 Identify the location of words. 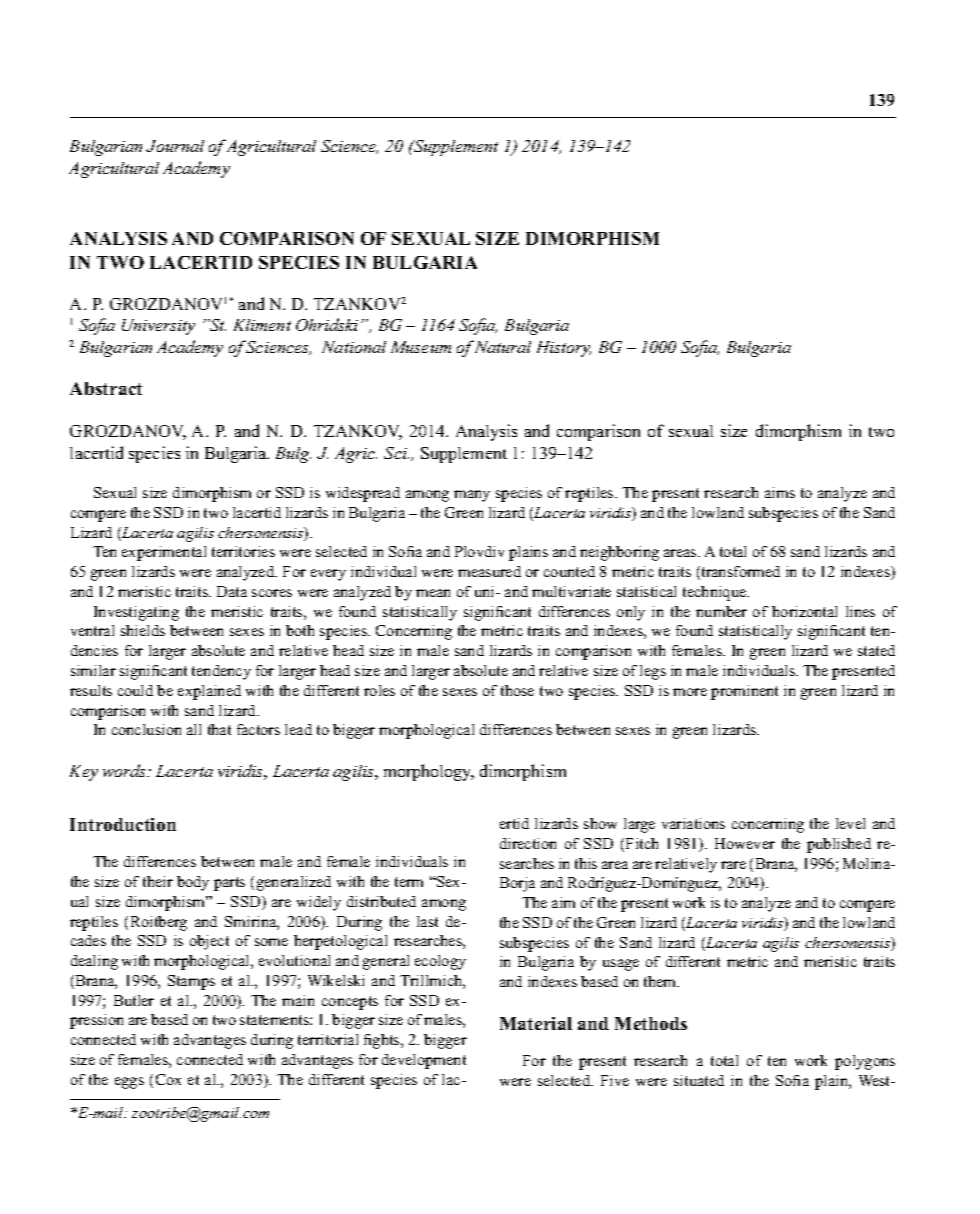
(125, 770).
